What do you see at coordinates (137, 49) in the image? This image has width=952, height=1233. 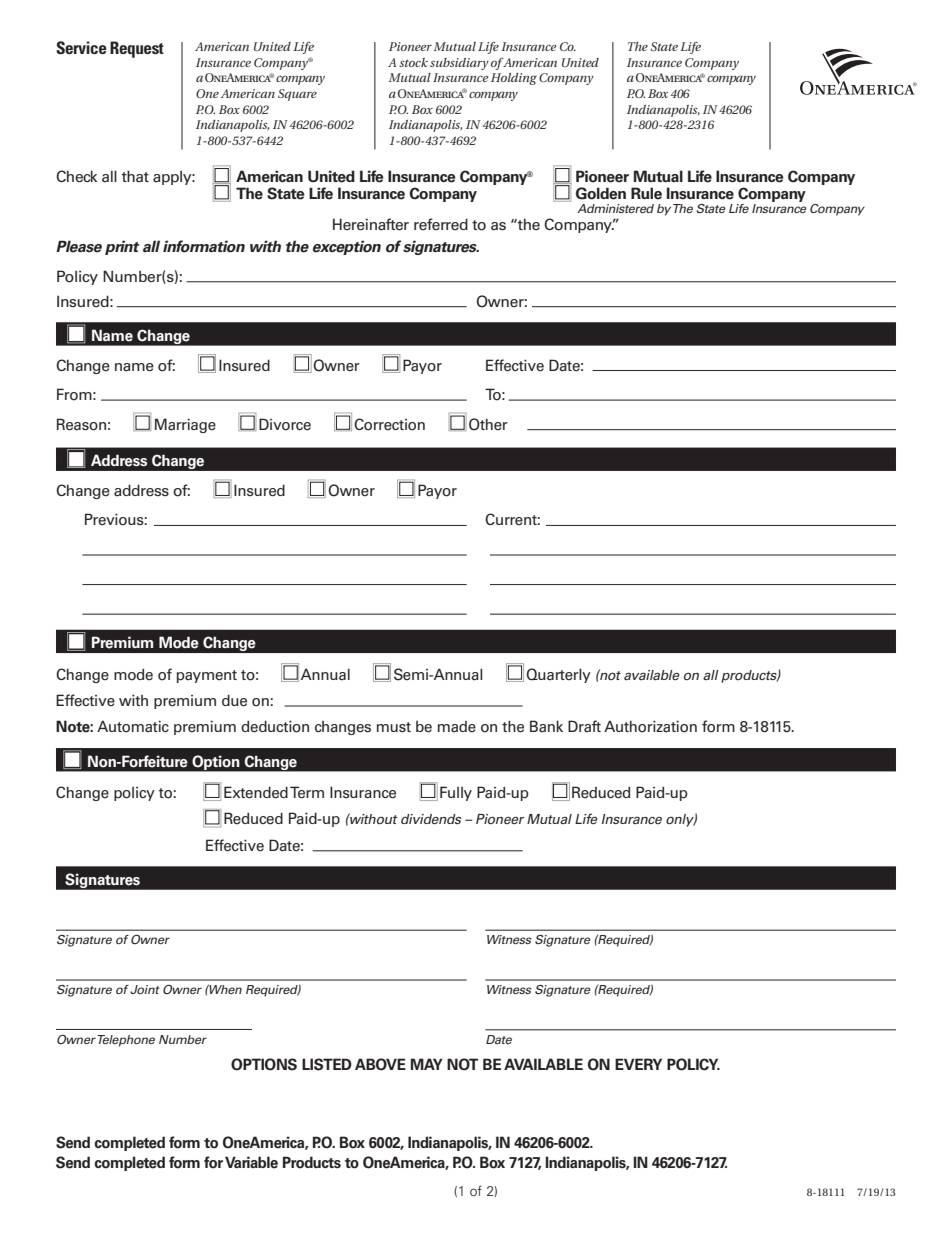 I see `Request` at bounding box center [137, 49].
